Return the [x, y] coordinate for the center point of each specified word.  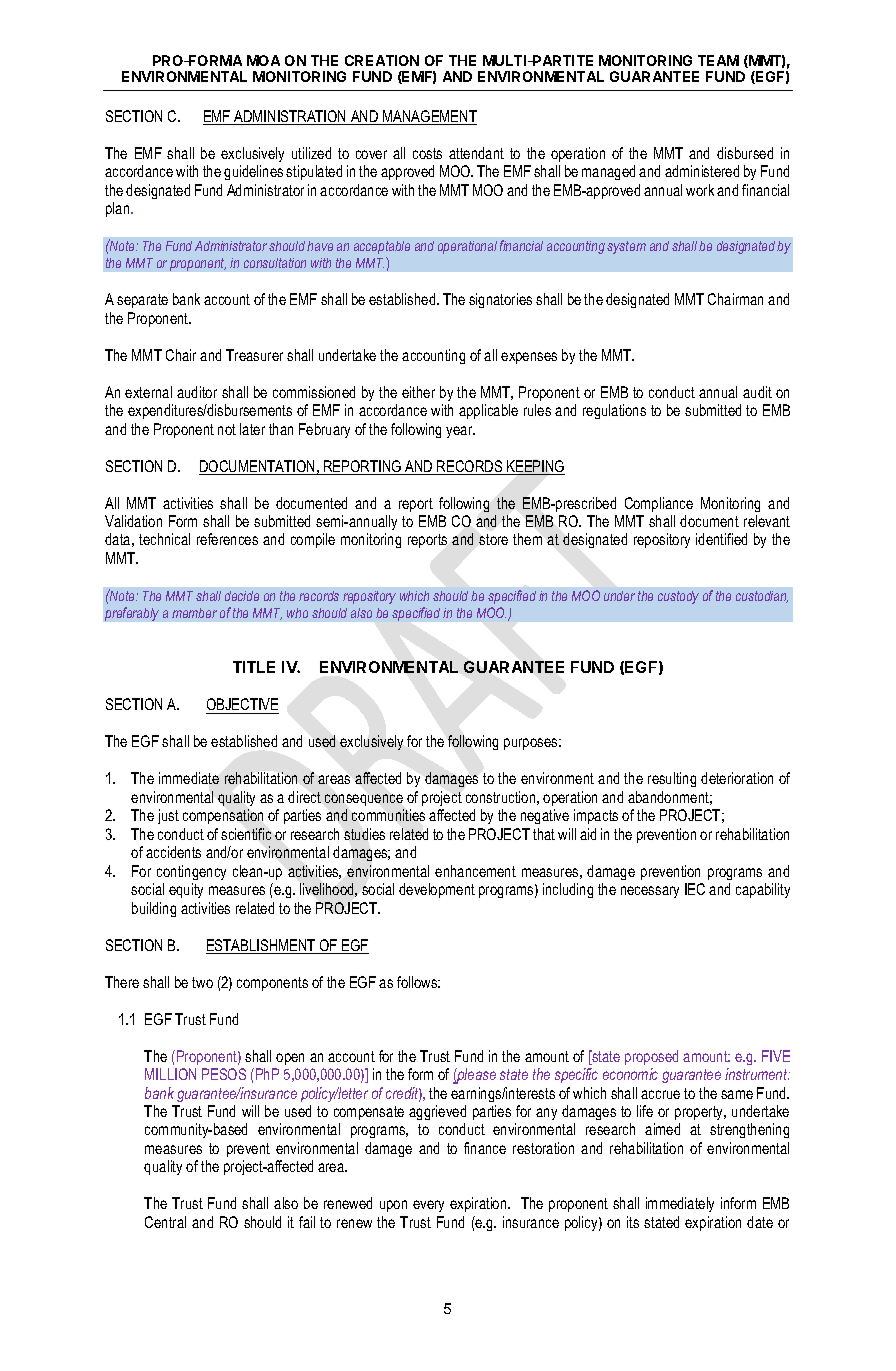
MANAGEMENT [429, 117]
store [493, 539]
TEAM [718, 60]
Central [165, 1222]
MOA [263, 60]
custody [678, 597]
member [194, 613]
